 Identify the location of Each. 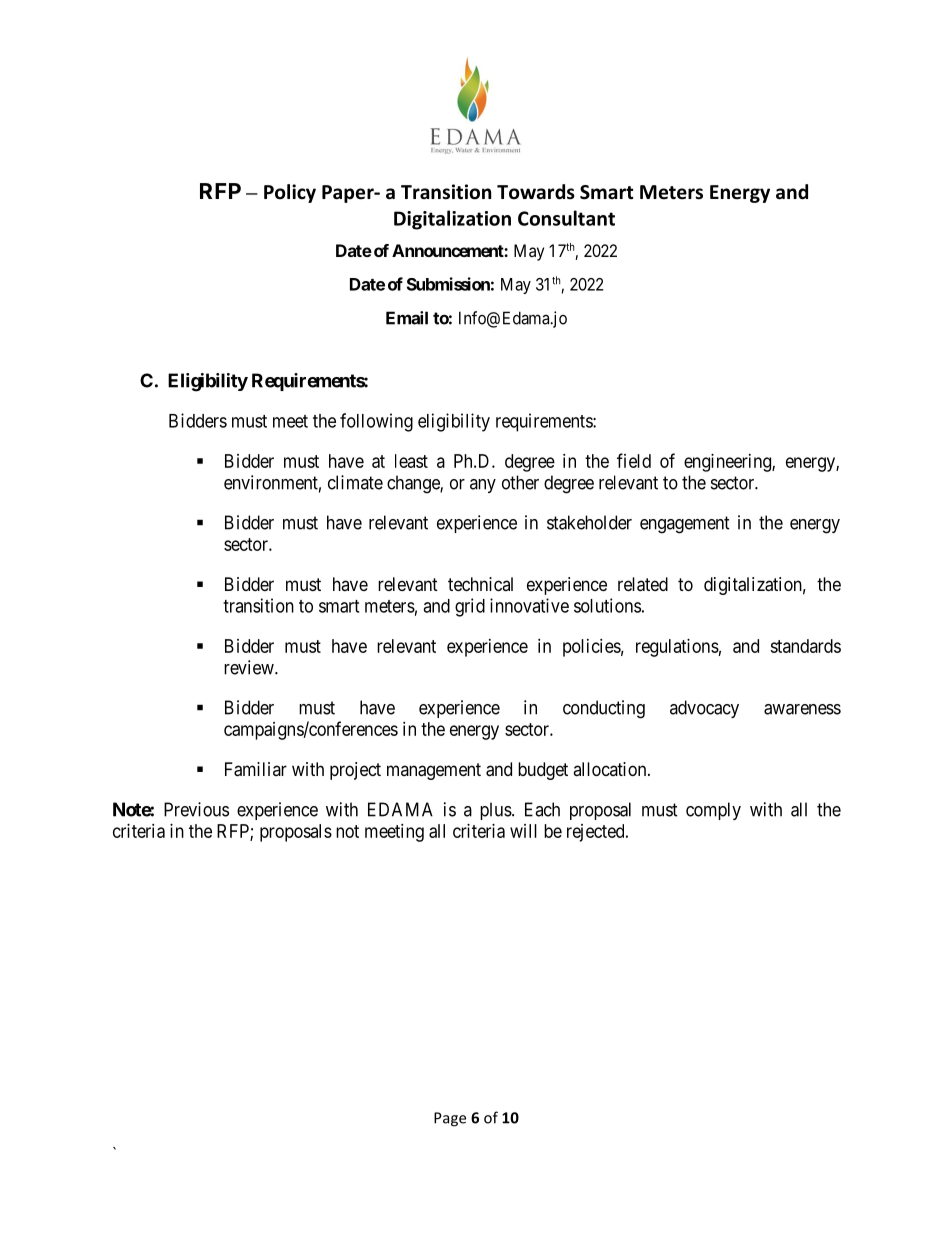
(542, 809).
